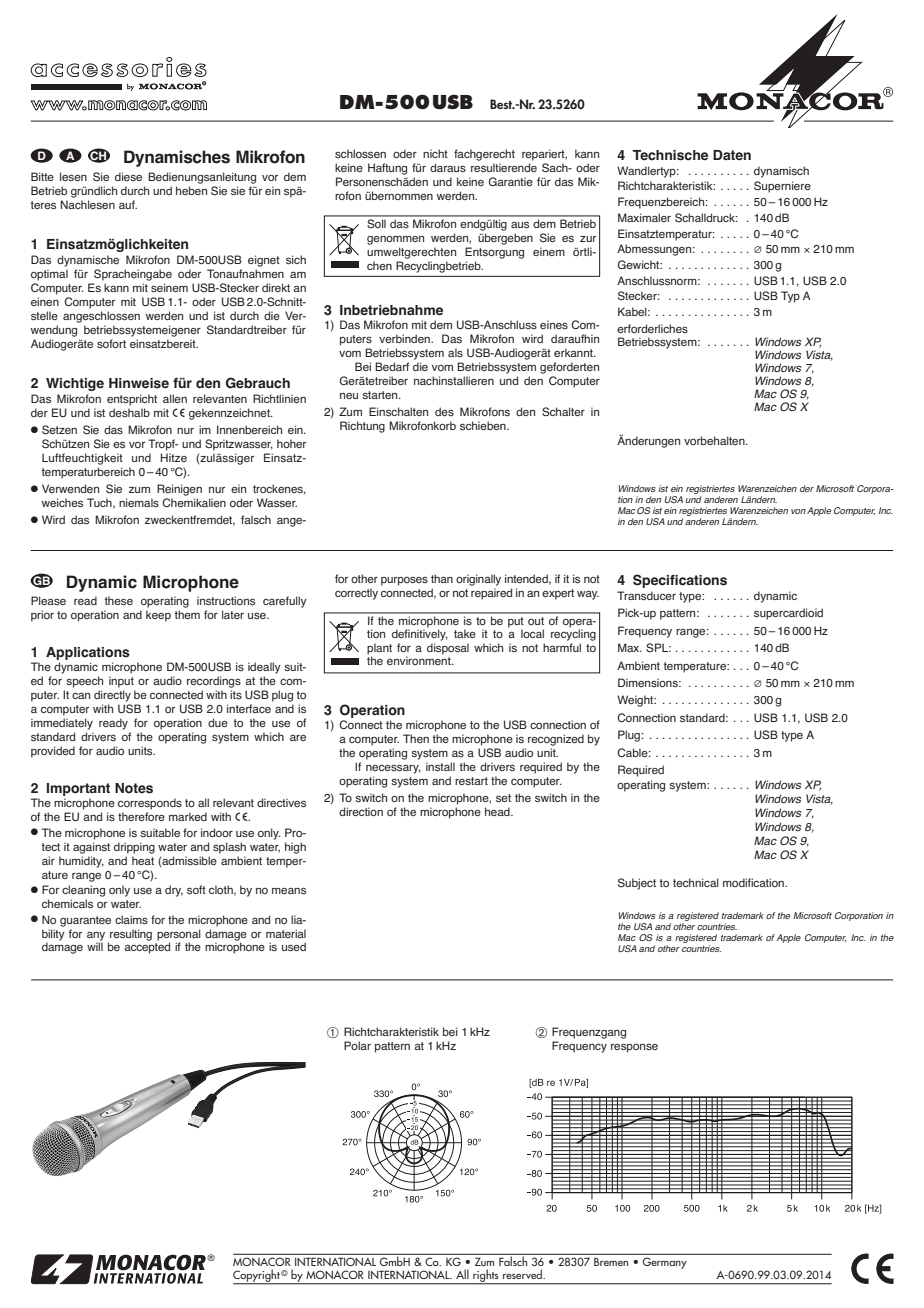 Image resolution: width=924 pixels, height=1308 pixels. What do you see at coordinates (95, 946) in the screenshot?
I see `will` at bounding box center [95, 946].
